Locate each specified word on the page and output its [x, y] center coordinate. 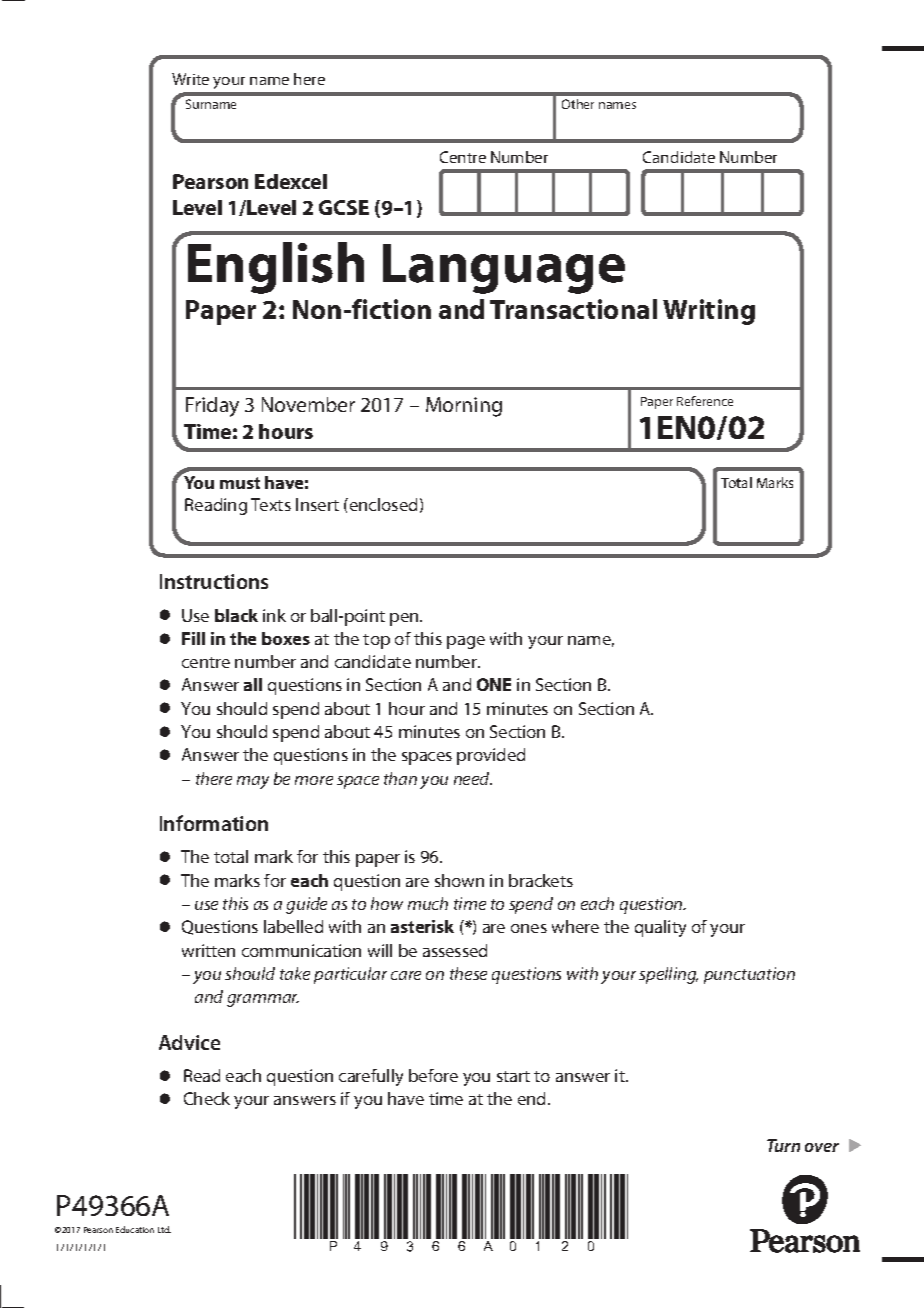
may [253, 782]
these [468, 973]
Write [190, 79]
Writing [709, 312]
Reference [705, 401]
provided [491, 756]
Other [578, 104]
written [208, 950]
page [466, 642]
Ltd [164, 1229]
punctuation [749, 975]
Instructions [214, 581]
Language [504, 269]
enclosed [382, 504]
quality [660, 928]
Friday [212, 407]
